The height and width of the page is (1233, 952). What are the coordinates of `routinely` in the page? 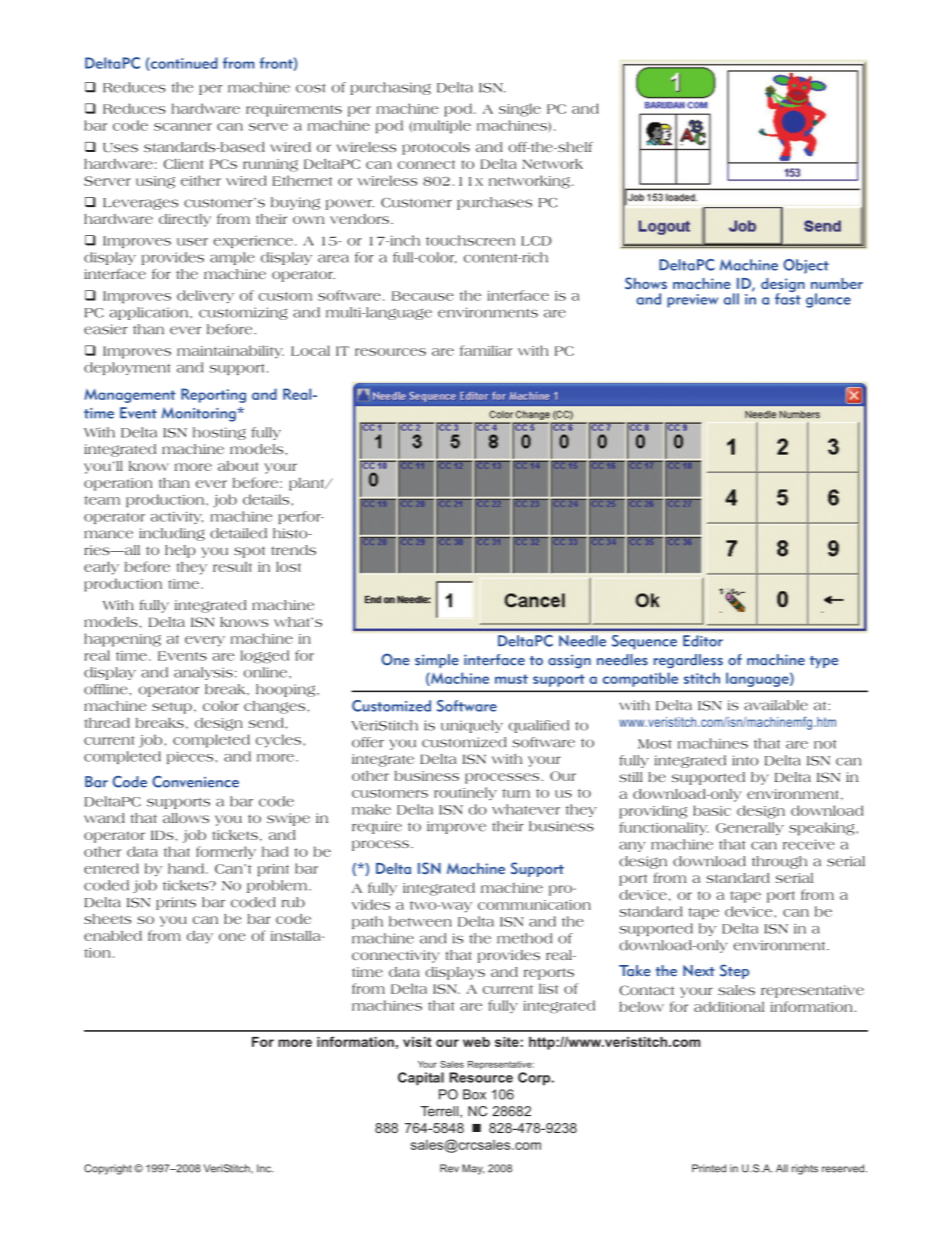 It's located at (465, 793).
